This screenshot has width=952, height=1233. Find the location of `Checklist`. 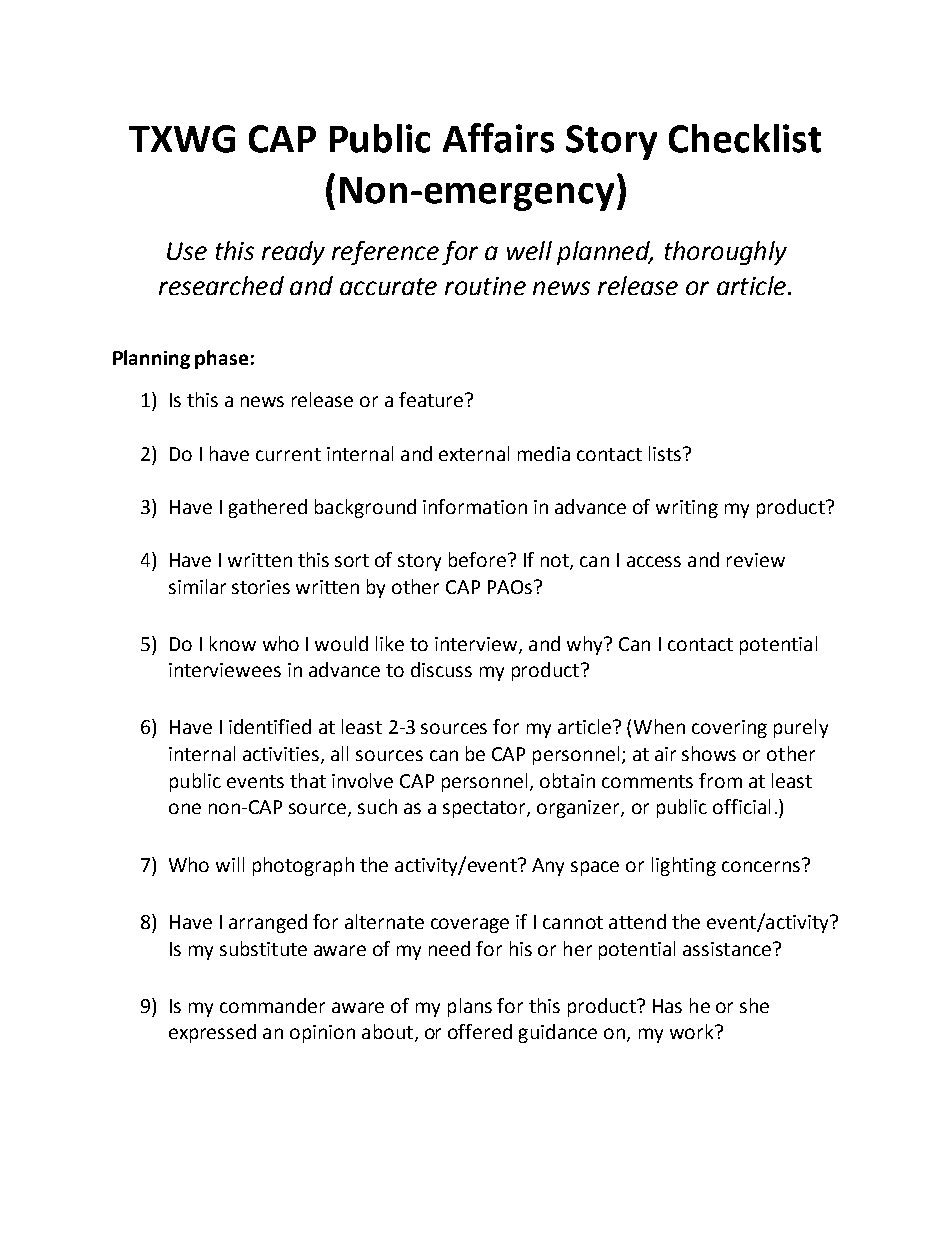

Checklist is located at coordinates (745, 138).
